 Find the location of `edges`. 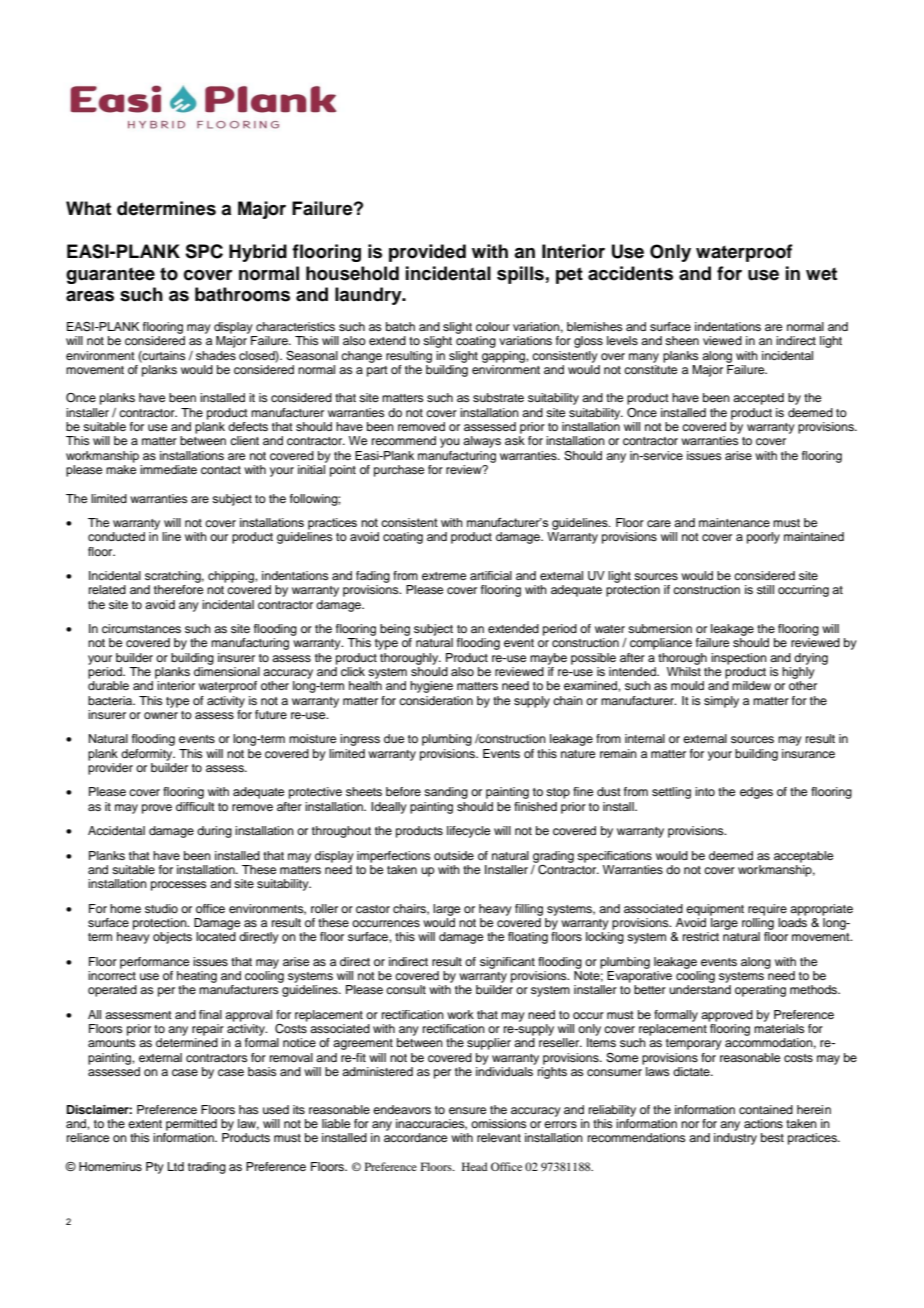

edges is located at coordinates (756, 793).
